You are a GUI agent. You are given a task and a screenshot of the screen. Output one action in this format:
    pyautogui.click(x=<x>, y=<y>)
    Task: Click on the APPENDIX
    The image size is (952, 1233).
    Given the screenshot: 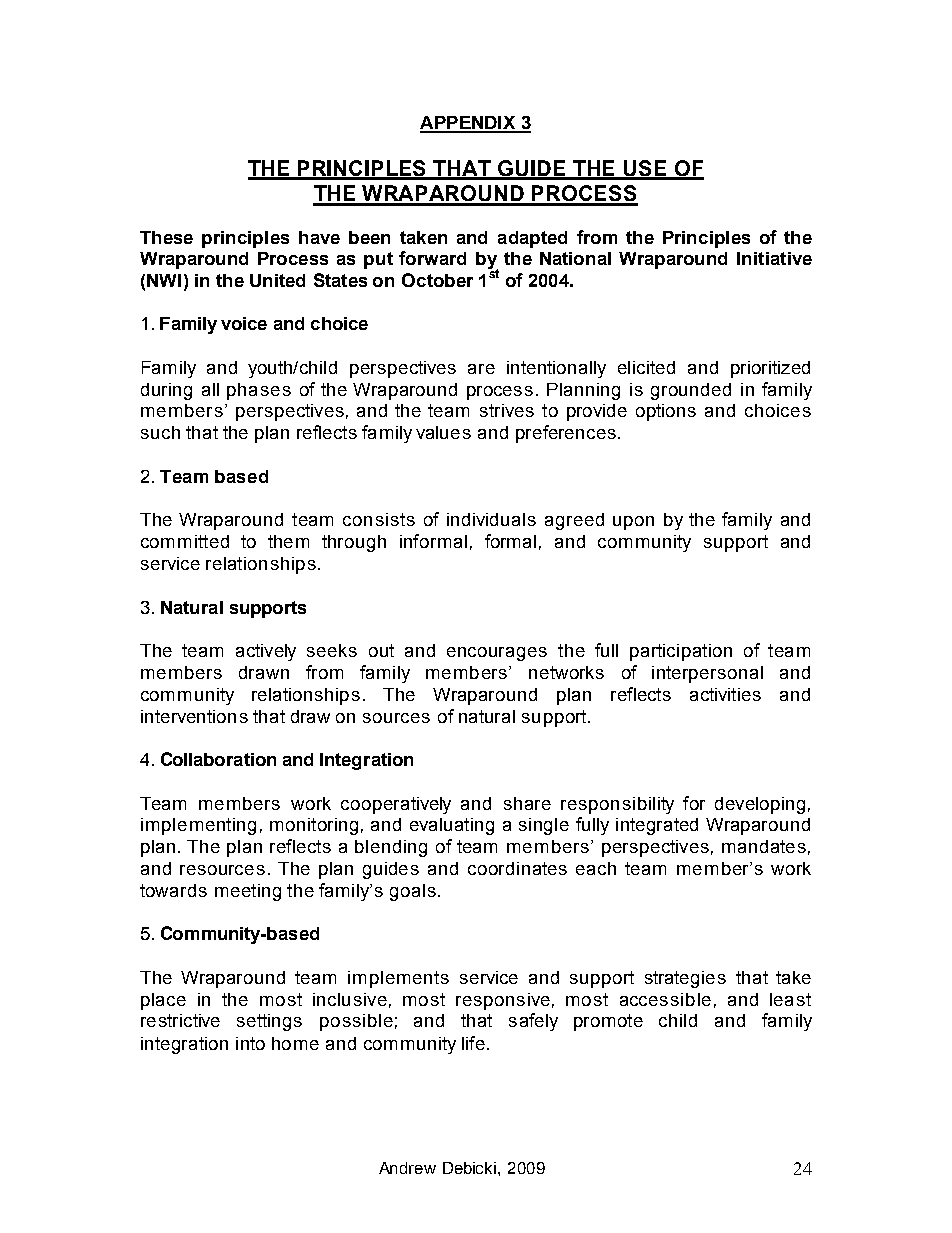 What is the action you would take?
    pyautogui.click(x=469, y=124)
